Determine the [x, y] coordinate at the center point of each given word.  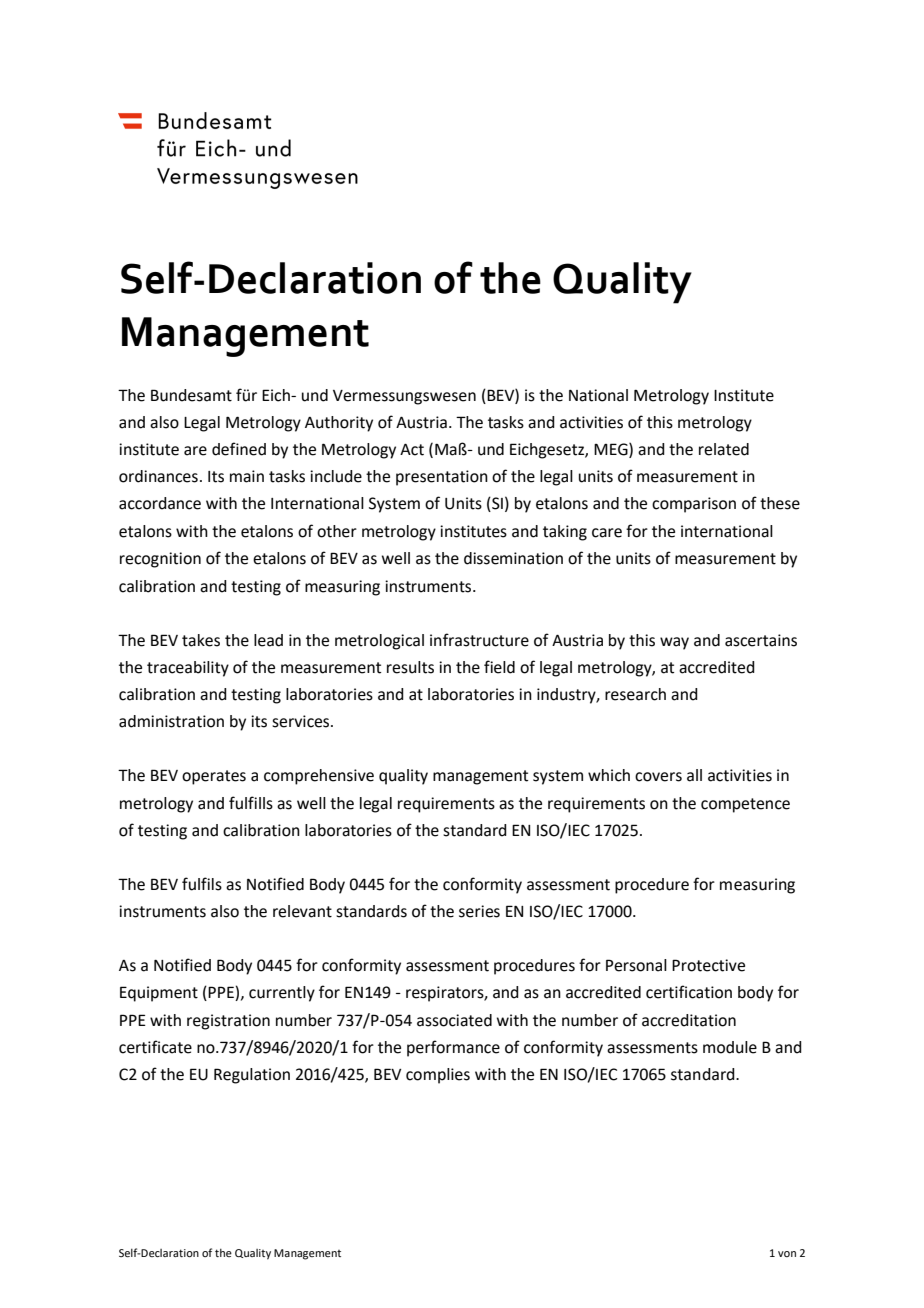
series [479, 911]
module [730, 1047]
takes [201, 640]
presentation [442, 478]
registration [228, 1022]
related [724, 449]
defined [239, 449]
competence [745, 805]
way [674, 643]
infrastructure [479, 640]
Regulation [252, 1076]
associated [454, 1020]
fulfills [251, 803]
